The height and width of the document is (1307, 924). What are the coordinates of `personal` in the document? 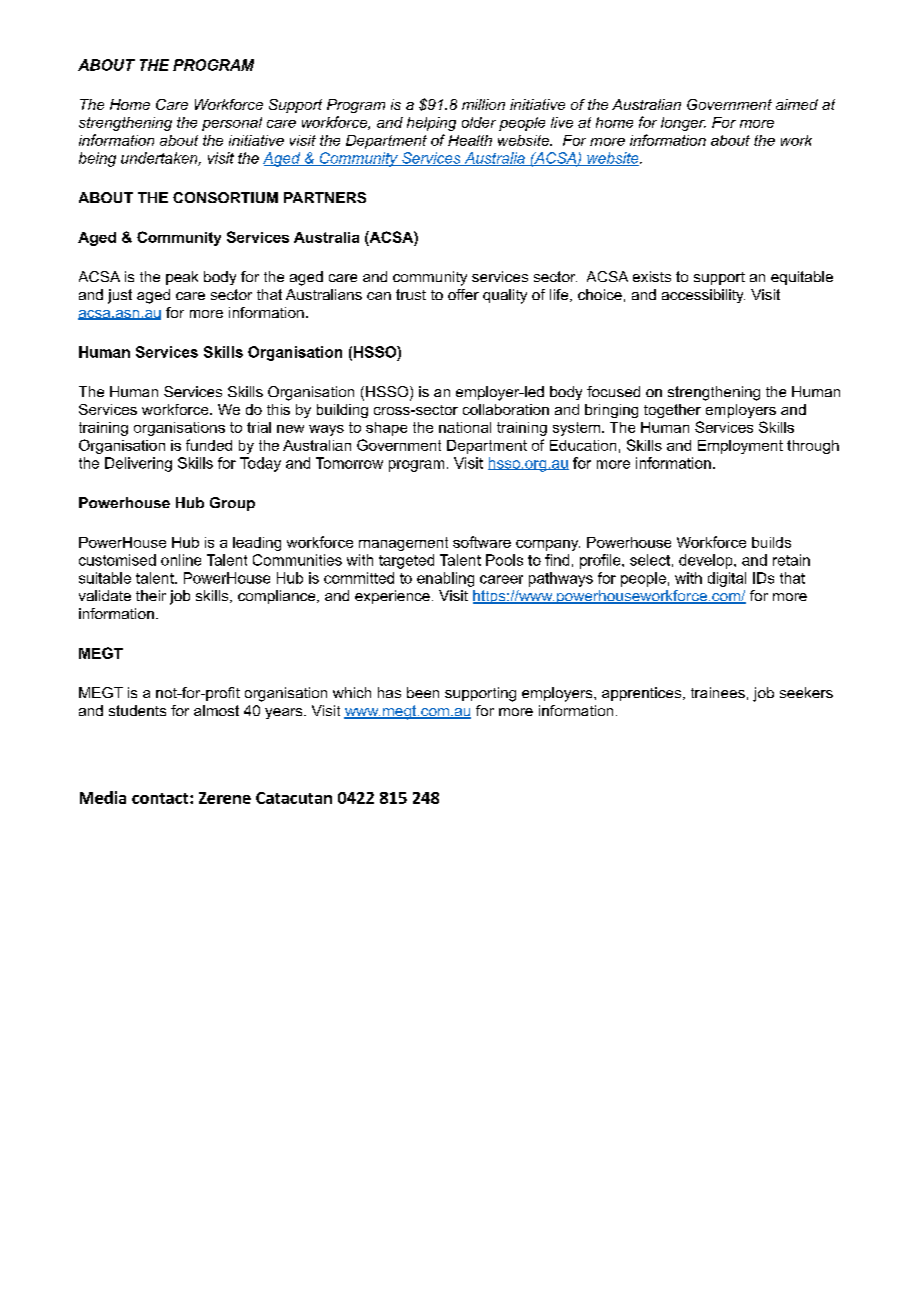 It's located at (232, 124).
